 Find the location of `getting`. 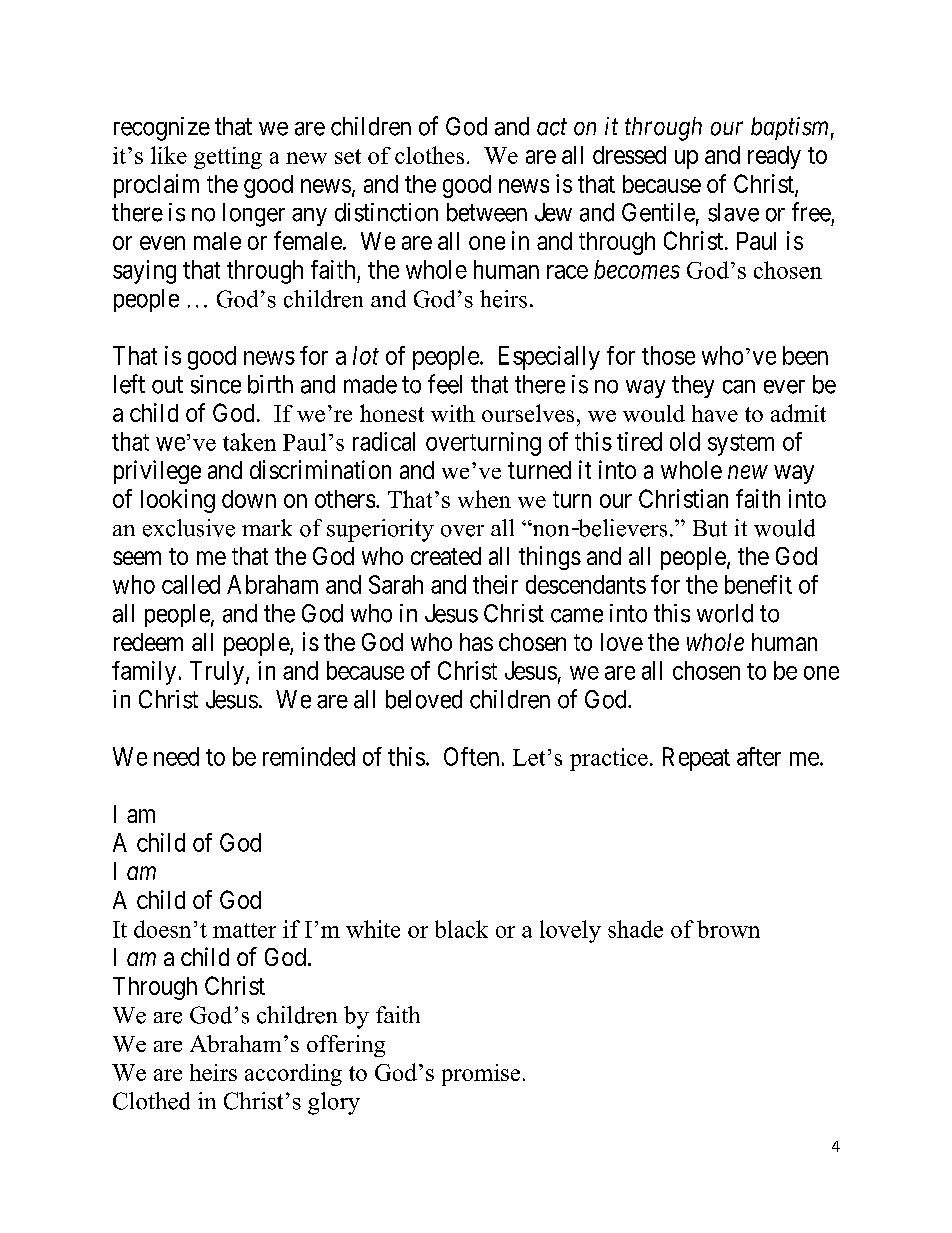

getting is located at coordinates (228, 158).
